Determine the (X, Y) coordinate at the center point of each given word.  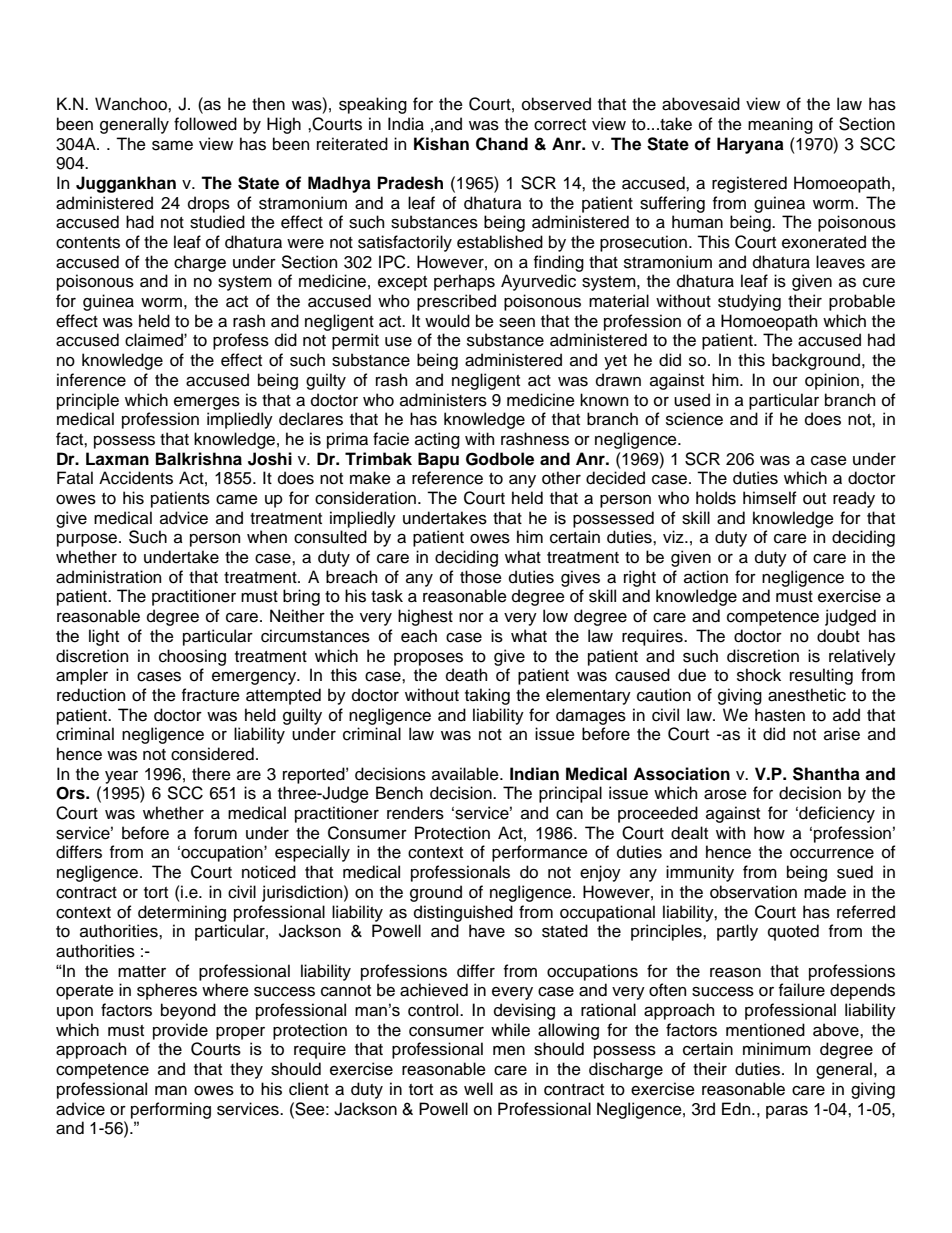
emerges (207, 403)
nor (471, 618)
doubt (838, 636)
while (510, 1030)
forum (215, 833)
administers (443, 400)
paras (787, 1112)
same (172, 145)
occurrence (832, 854)
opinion (832, 381)
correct (560, 125)
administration (108, 577)
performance (540, 853)
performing (171, 1110)
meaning (780, 125)
